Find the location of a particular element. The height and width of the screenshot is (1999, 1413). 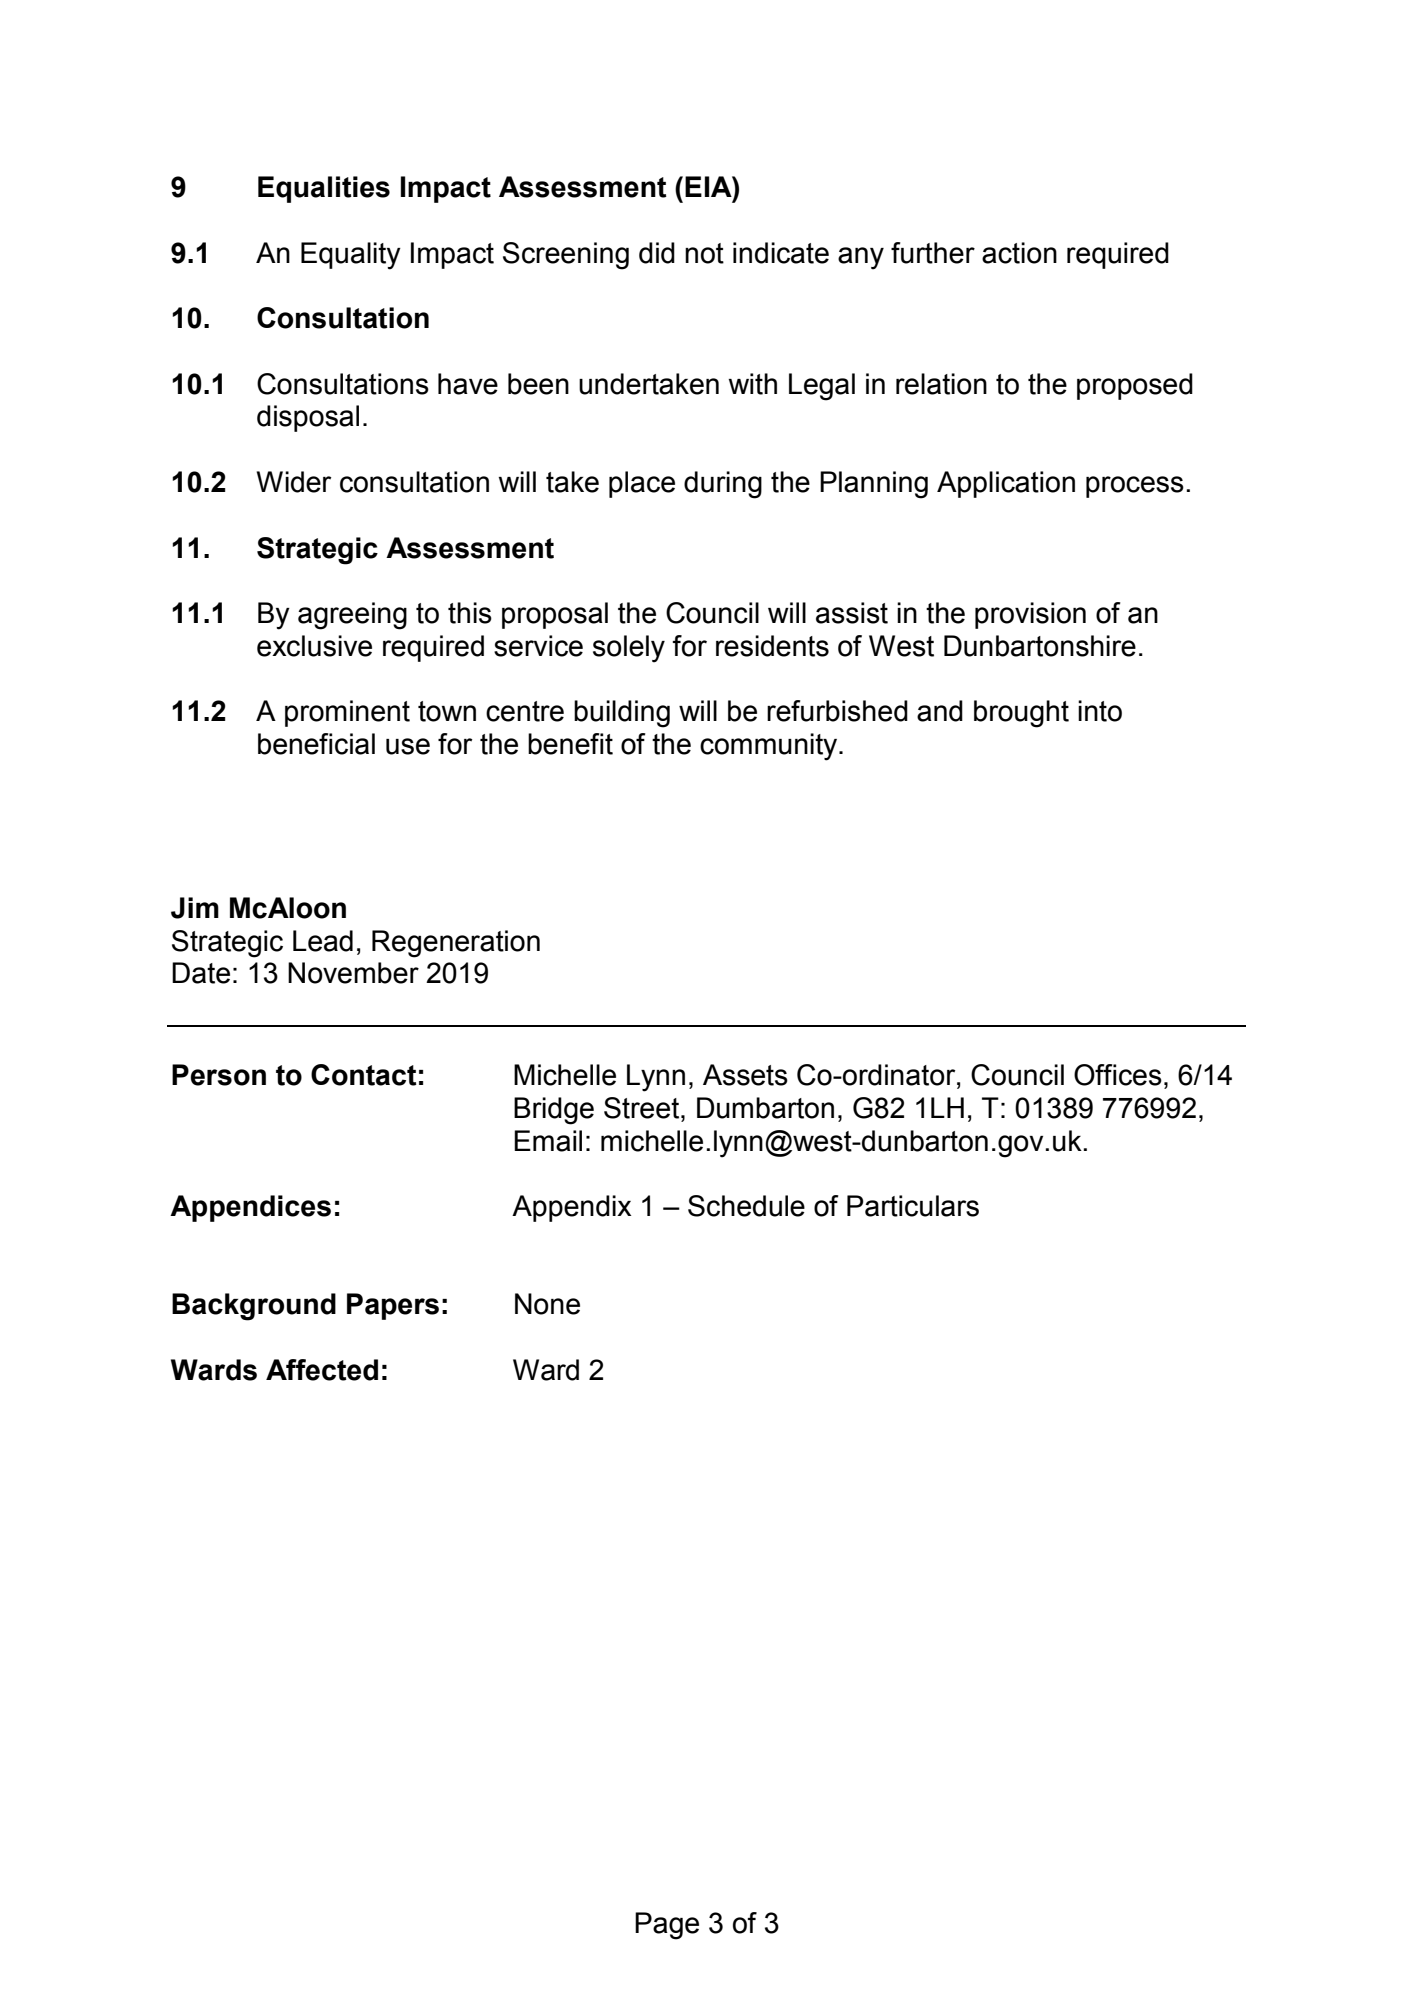

action is located at coordinates (1019, 253).
